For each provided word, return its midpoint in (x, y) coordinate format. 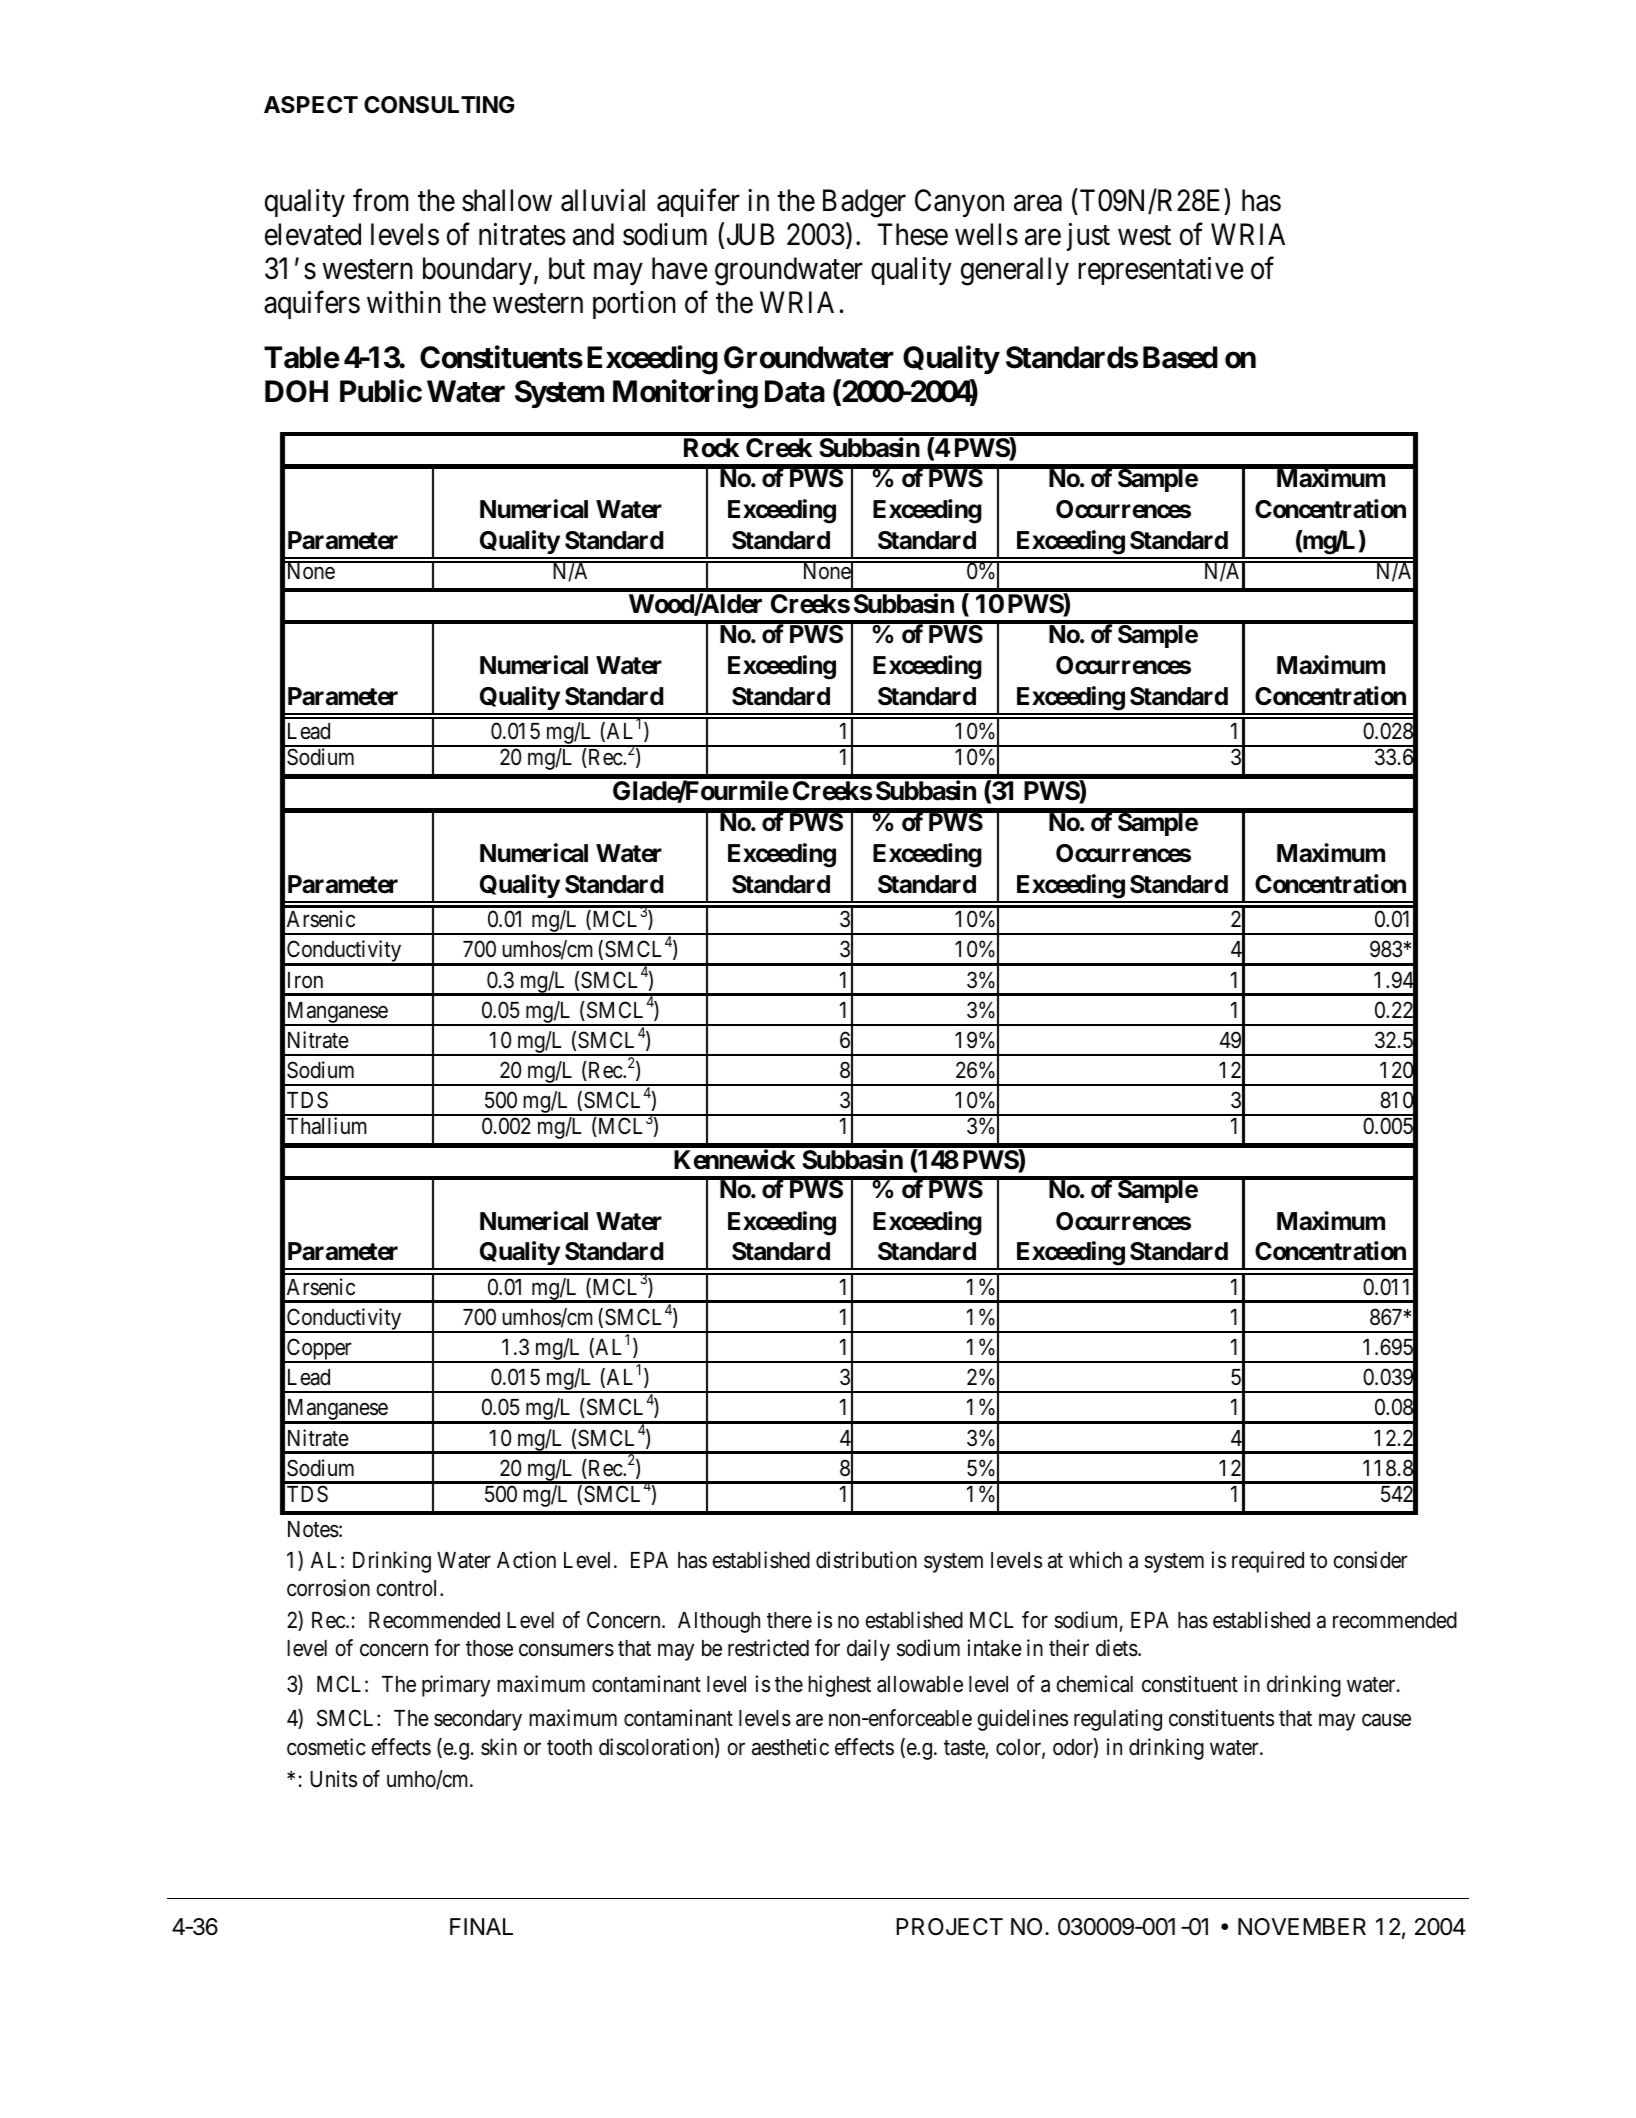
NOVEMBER (1302, 1926)
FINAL (481, 1926)
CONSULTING (439, 105)
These (912, 234)
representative (1161, 271)
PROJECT (949, 1926)
